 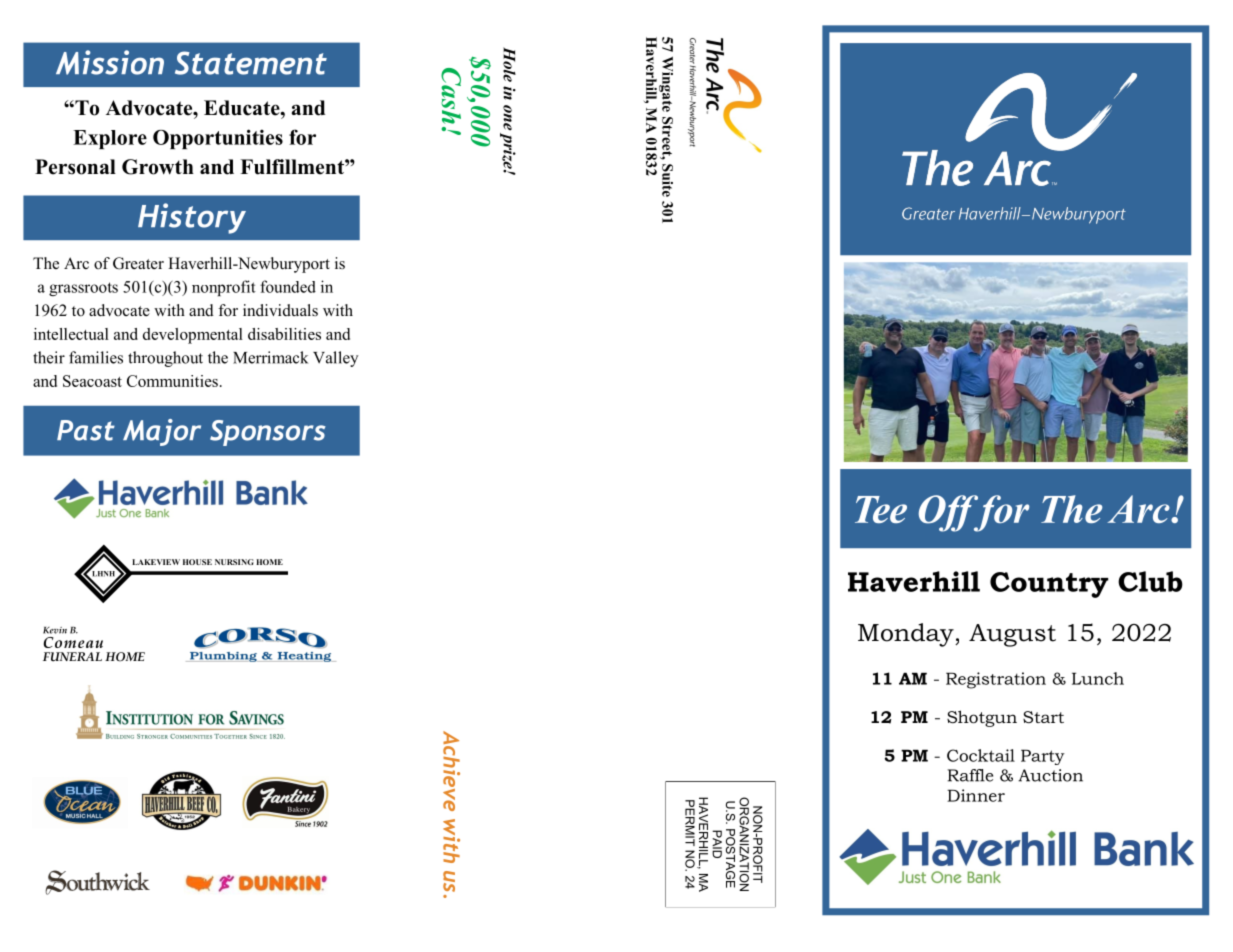 What do you see at coordinates (1012, 635) in the image?
I see `August` at bounding box center [1012, 635].
